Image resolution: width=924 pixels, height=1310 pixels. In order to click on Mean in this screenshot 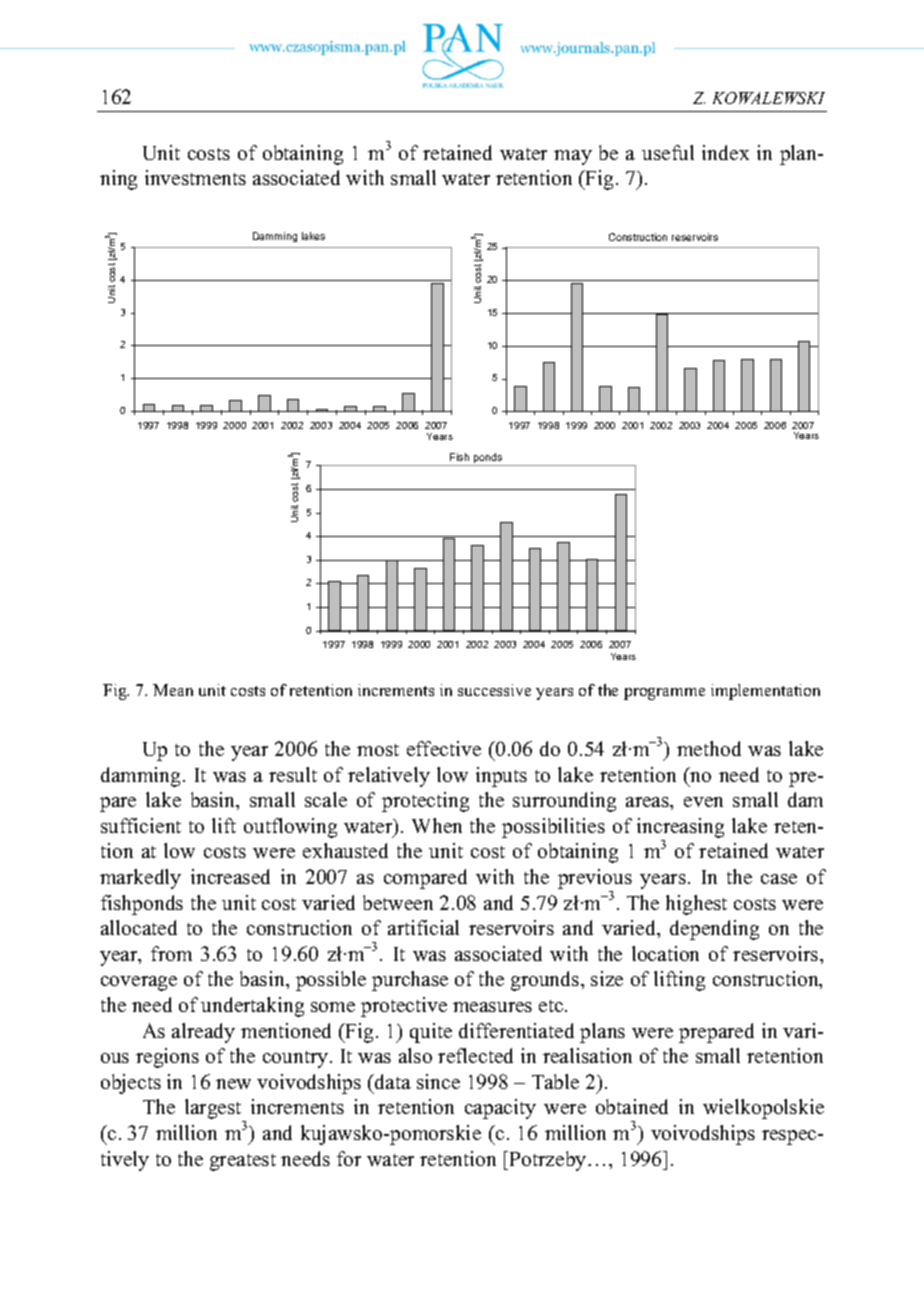, I will do `click(173, 690)`.
